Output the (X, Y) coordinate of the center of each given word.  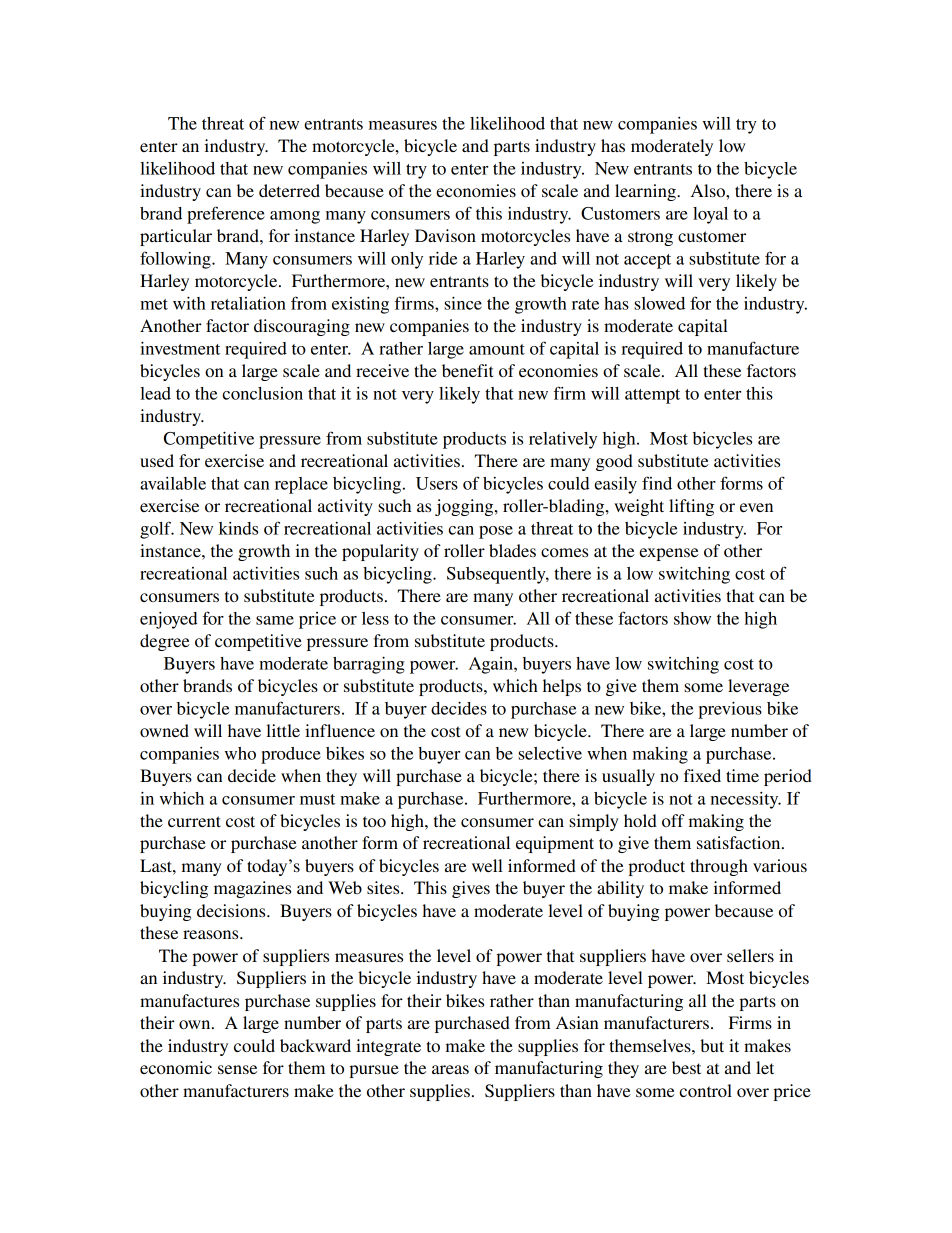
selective (550, 753)
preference (226, 215)
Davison (445, 235)
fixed (702, 775)
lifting (691, 507)
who (240, 753)
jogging (465, 507)
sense (237, 1069)
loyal (710, 215)
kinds (238, 528)
